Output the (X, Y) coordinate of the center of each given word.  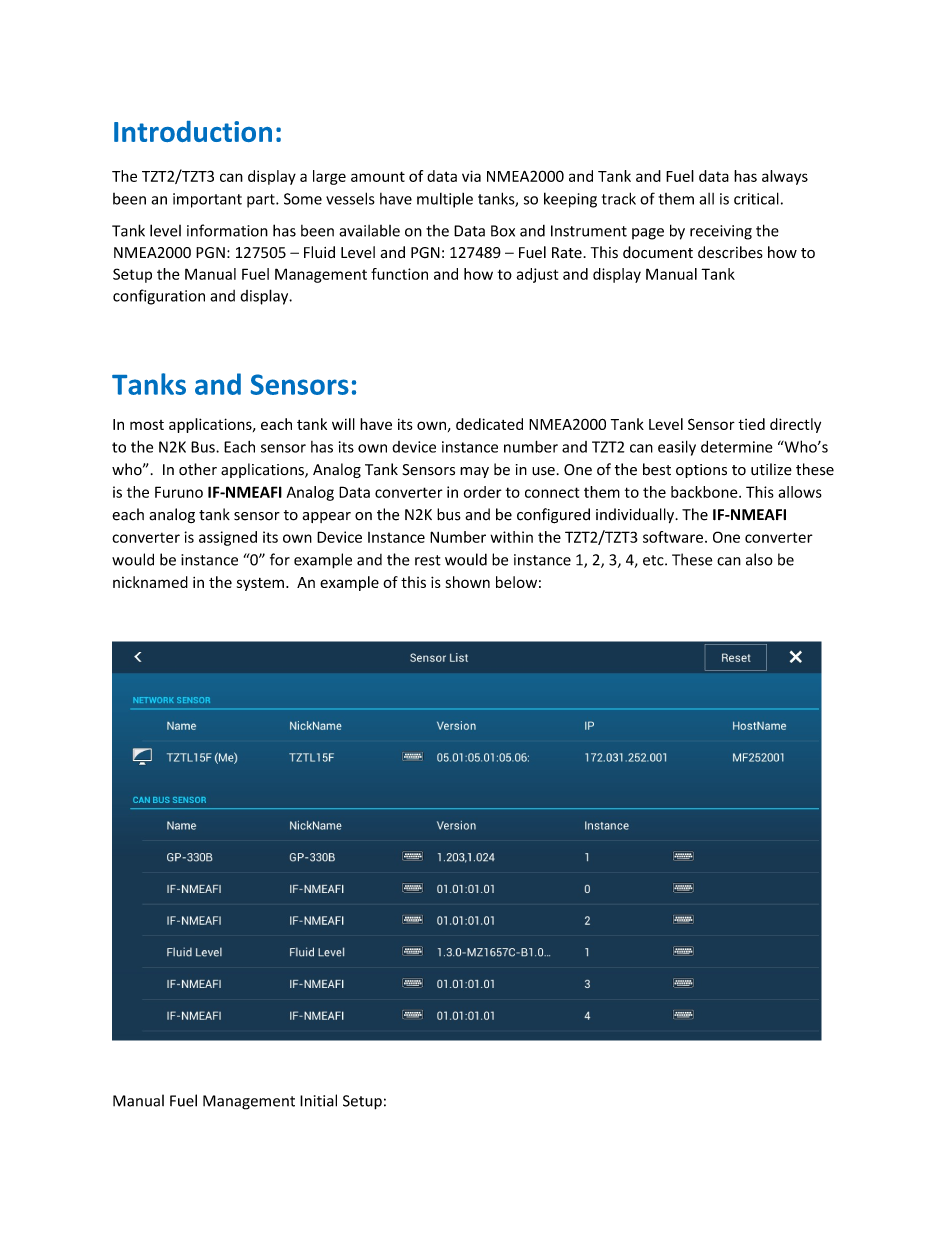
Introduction (193, 131)
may (474, 472)
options (701, 471)
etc (654, 560)
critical (756, 198)
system (260, 584)
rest (428, 560)
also (759, 559)
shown (468, 582)
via (471, 176)
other (198, 469)
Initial (318, 1100)
